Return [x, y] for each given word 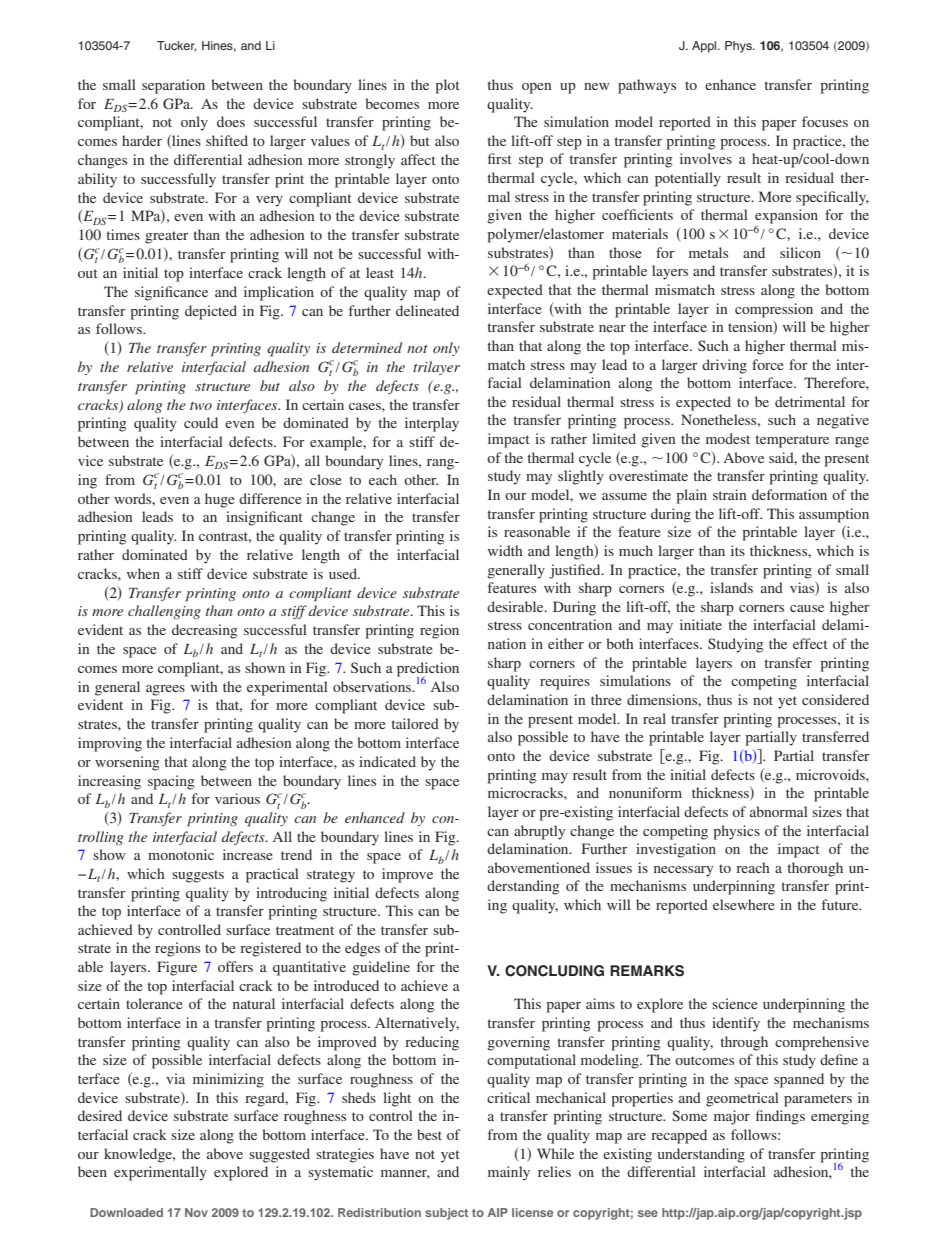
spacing [171, 782]
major [732, 1117]
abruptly [539, 832]
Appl [705, 47]
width [505, 550]
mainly [509, 1173]
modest [728, 438]
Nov [196, 1212]
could [201, 422]
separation [173, 86]
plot [447, 86]
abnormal [779, 811]
